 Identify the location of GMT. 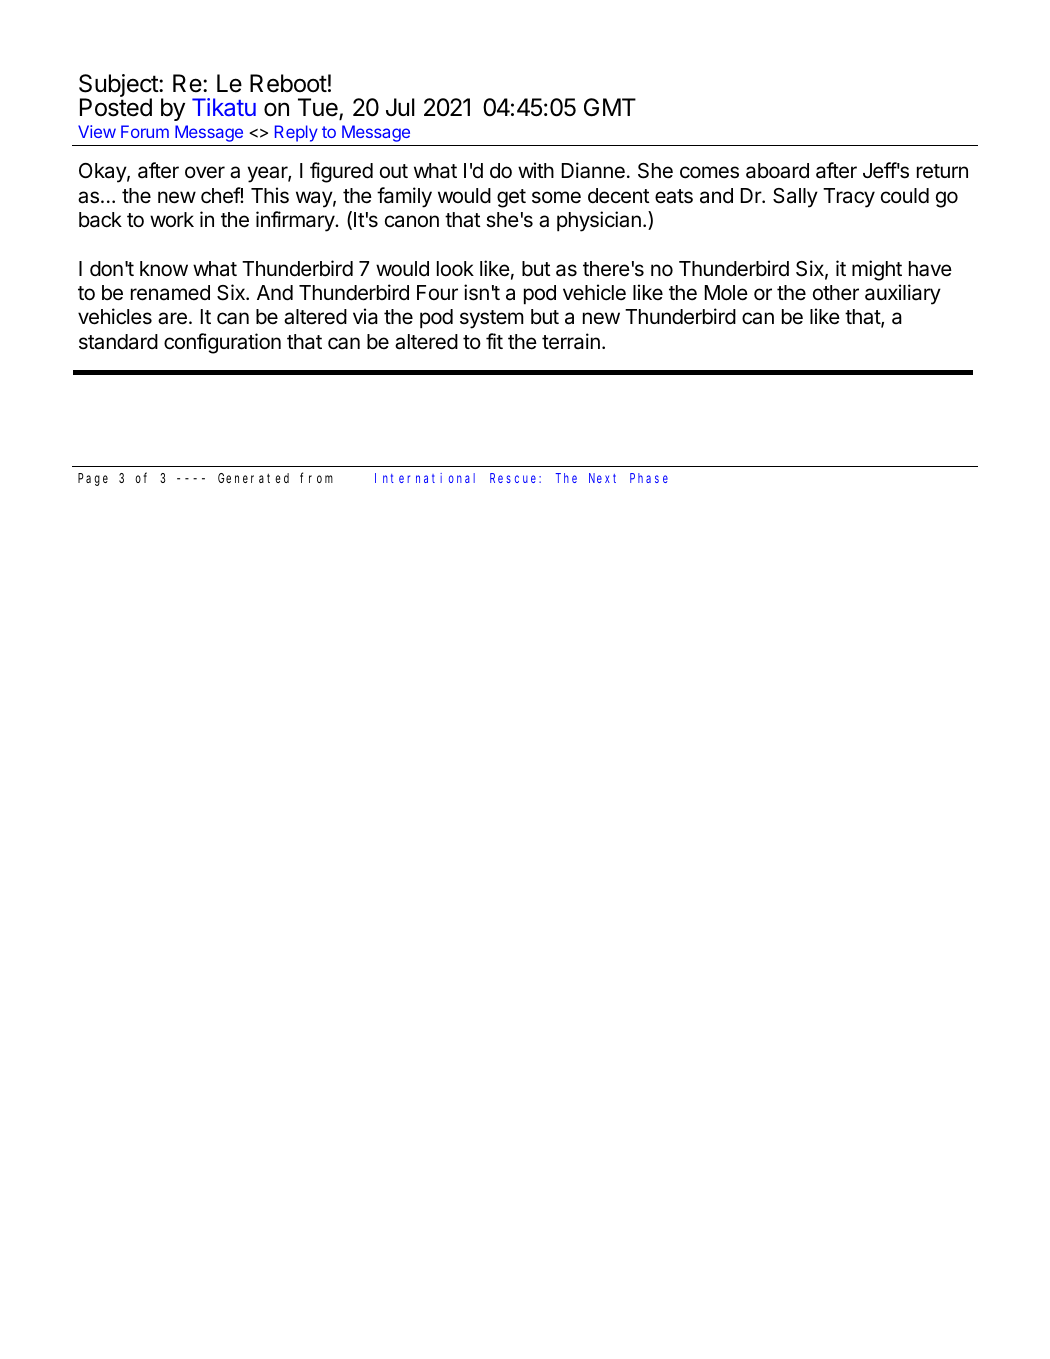
(610, 107).
